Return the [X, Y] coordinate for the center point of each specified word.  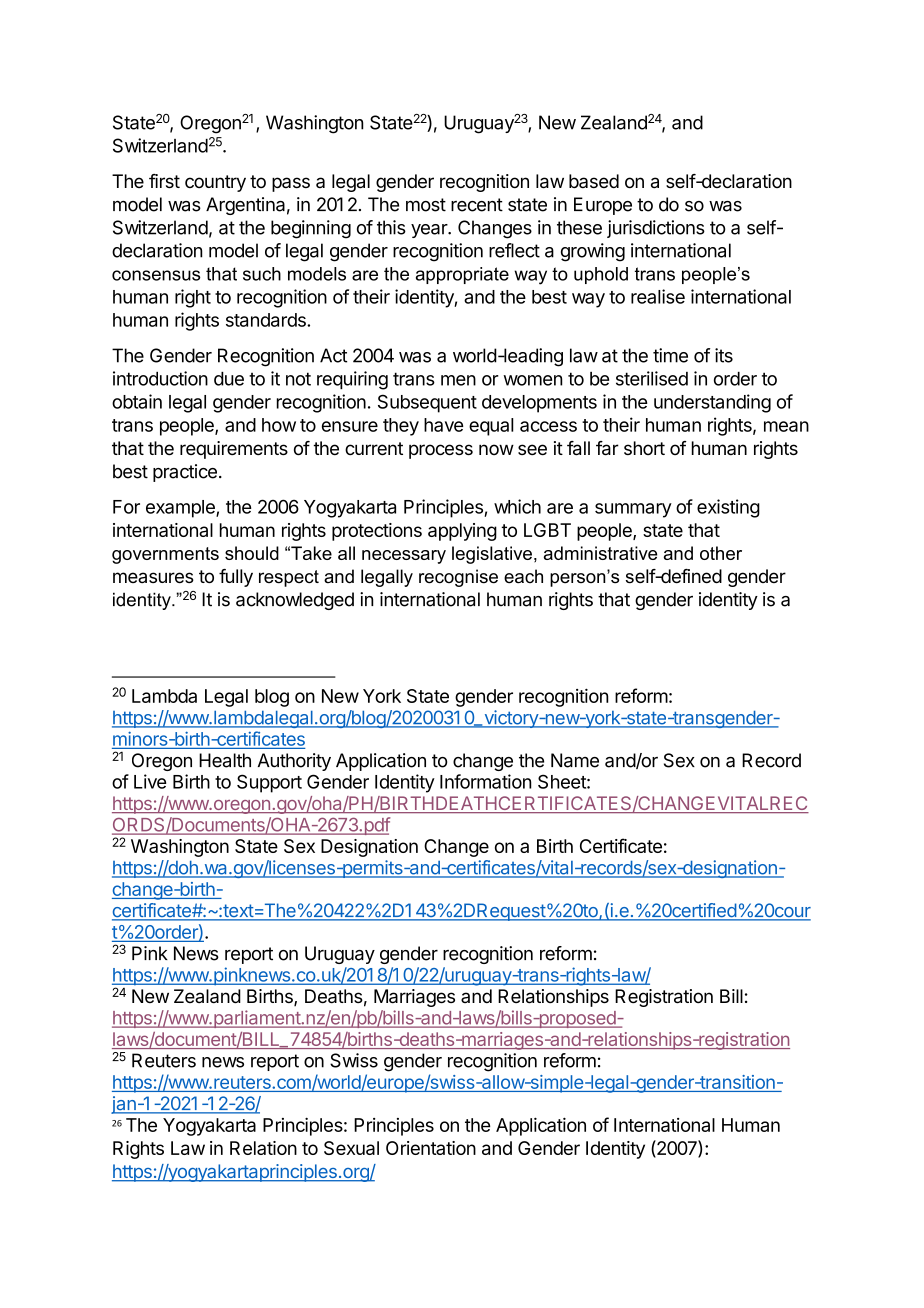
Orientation [431, 1148]
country [215, 183]
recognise [458, 578]
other [721, 553]
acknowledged [295, 601]
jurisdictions [656, 229]
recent [477, 205]
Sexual [351, 1148]
